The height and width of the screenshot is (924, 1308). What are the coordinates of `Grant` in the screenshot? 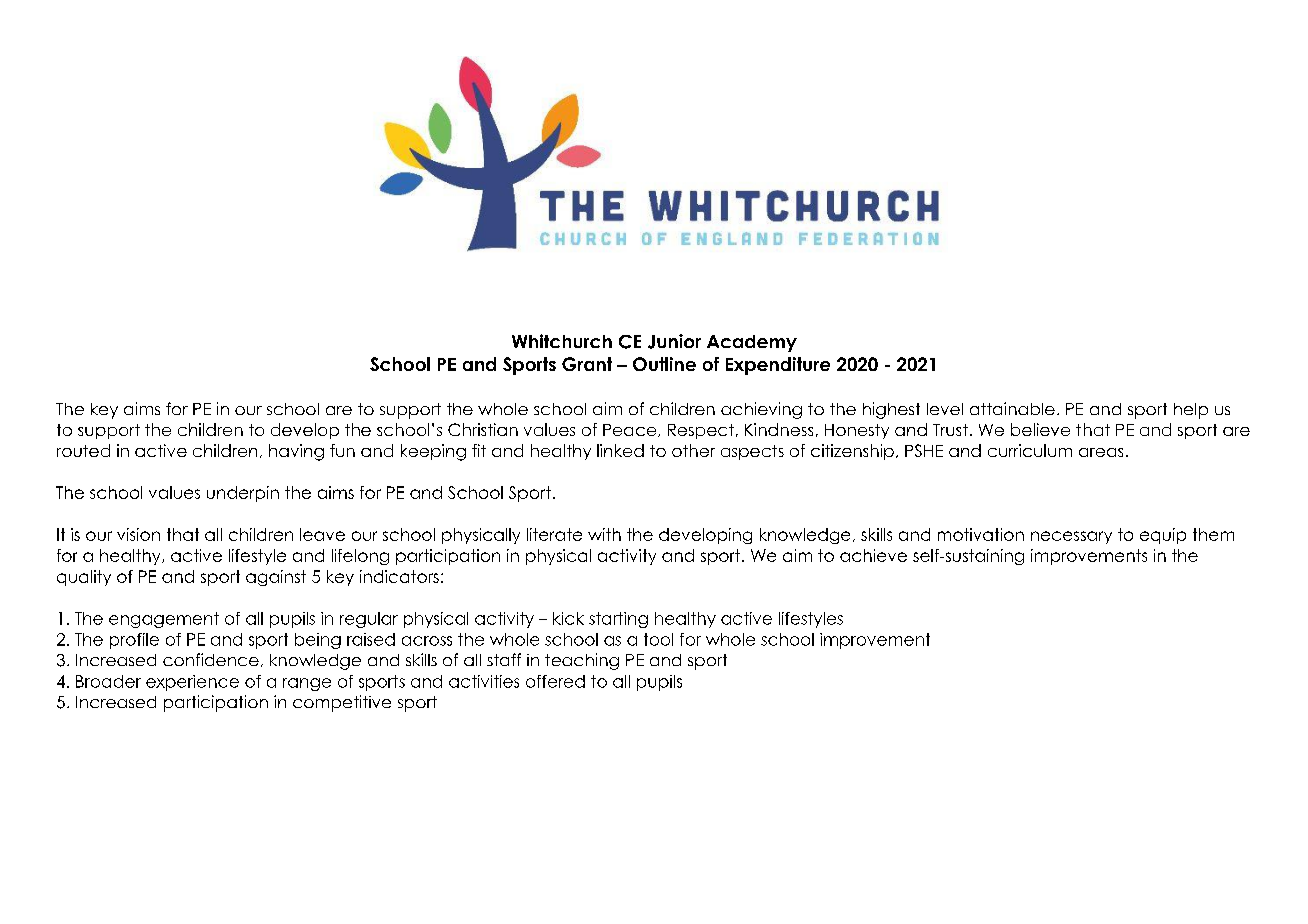 It's located at (587, 364).
